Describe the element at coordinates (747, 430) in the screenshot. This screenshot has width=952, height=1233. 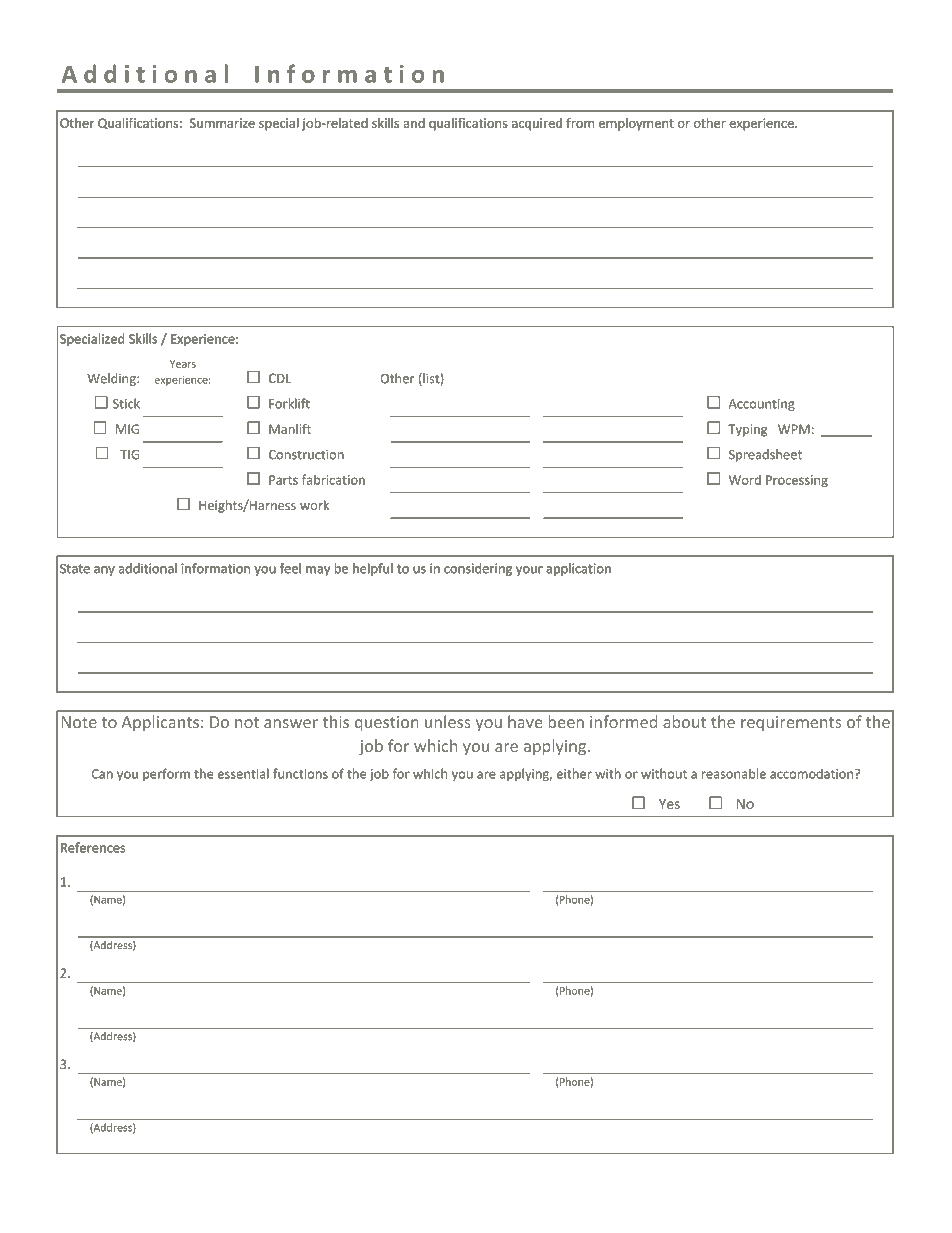
I see `Typing` at that location.
